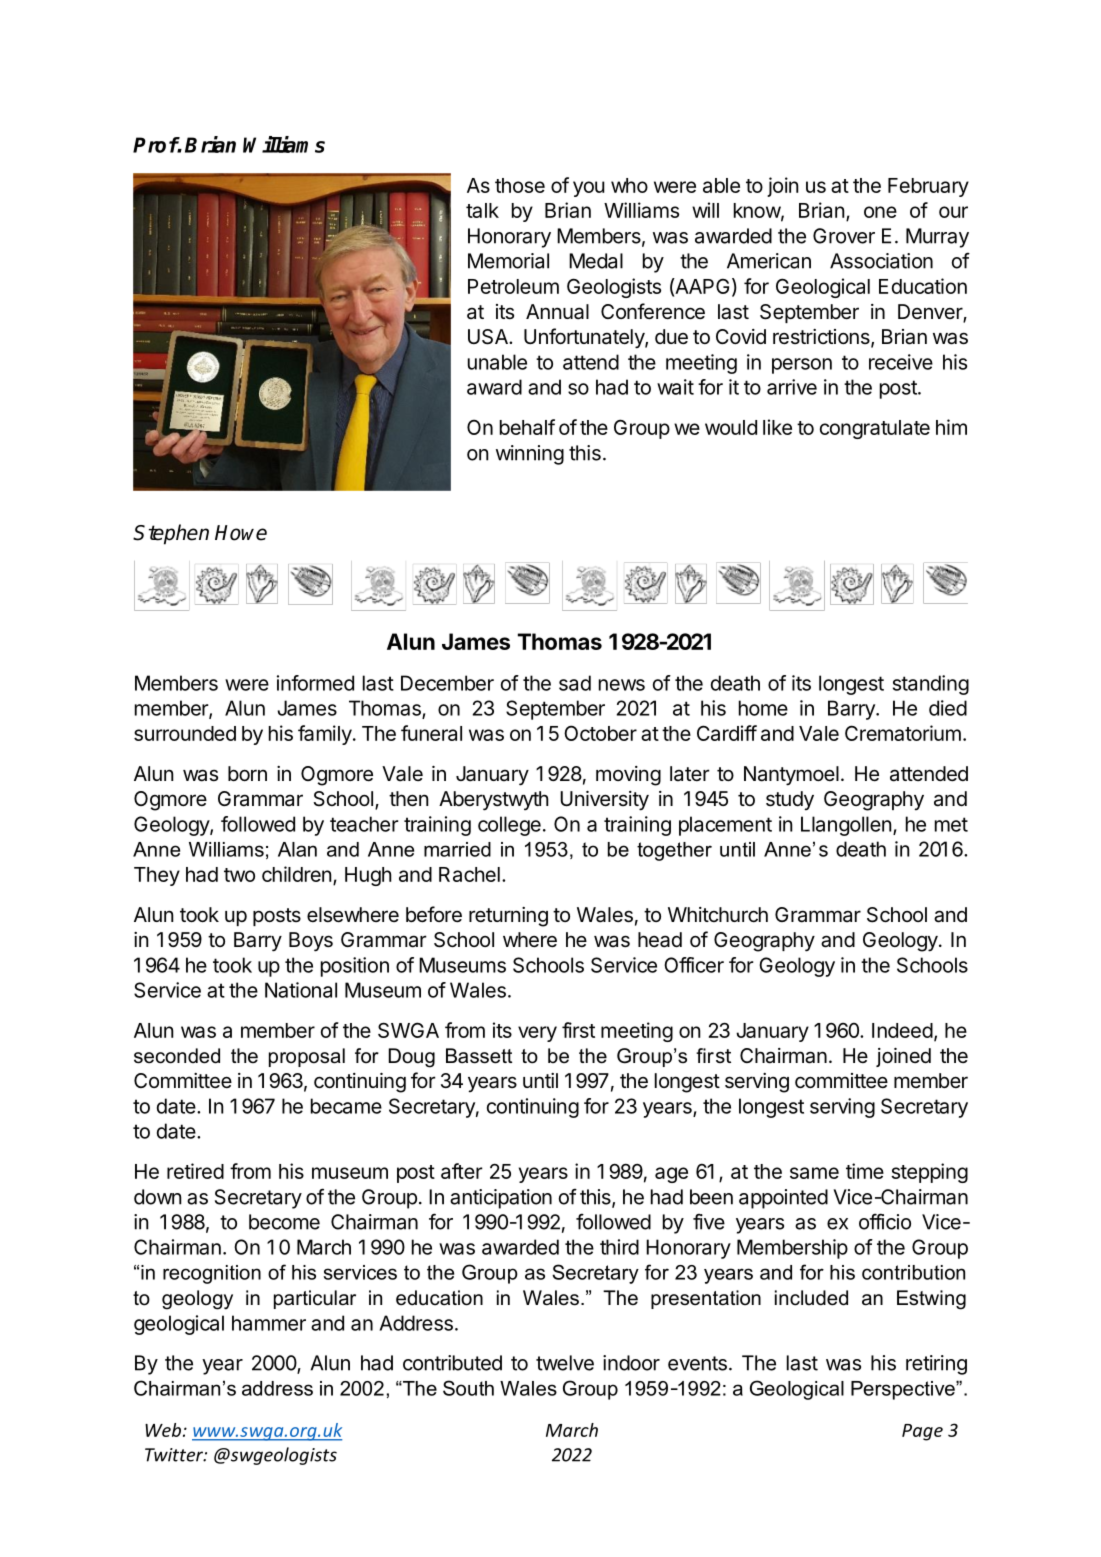 The image size is (1101, 1557). Describe the element at coordinates (604, 801) in the document. I see `University` at that location.
